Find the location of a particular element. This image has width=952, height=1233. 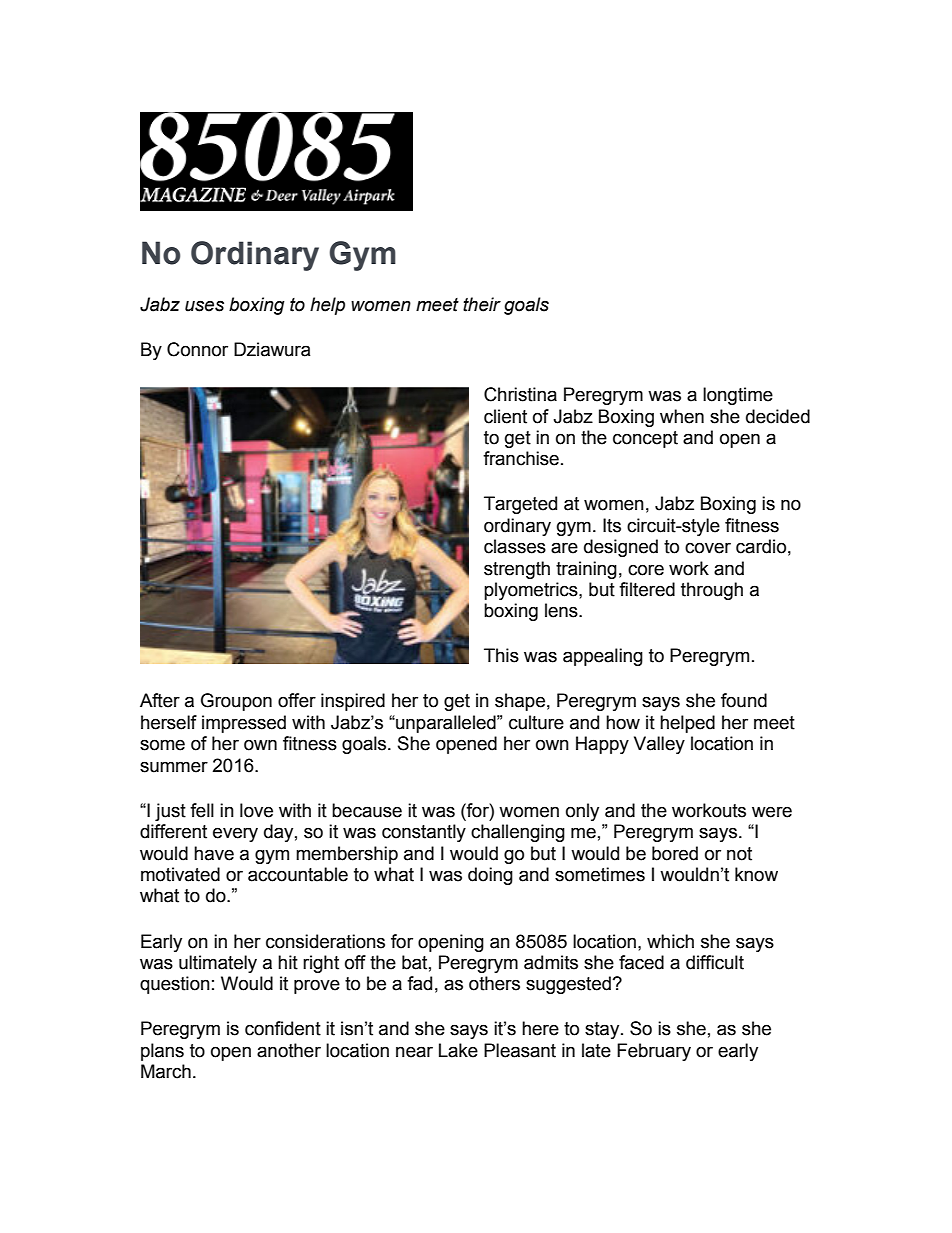

bored is located at coordinates (675, 853).
